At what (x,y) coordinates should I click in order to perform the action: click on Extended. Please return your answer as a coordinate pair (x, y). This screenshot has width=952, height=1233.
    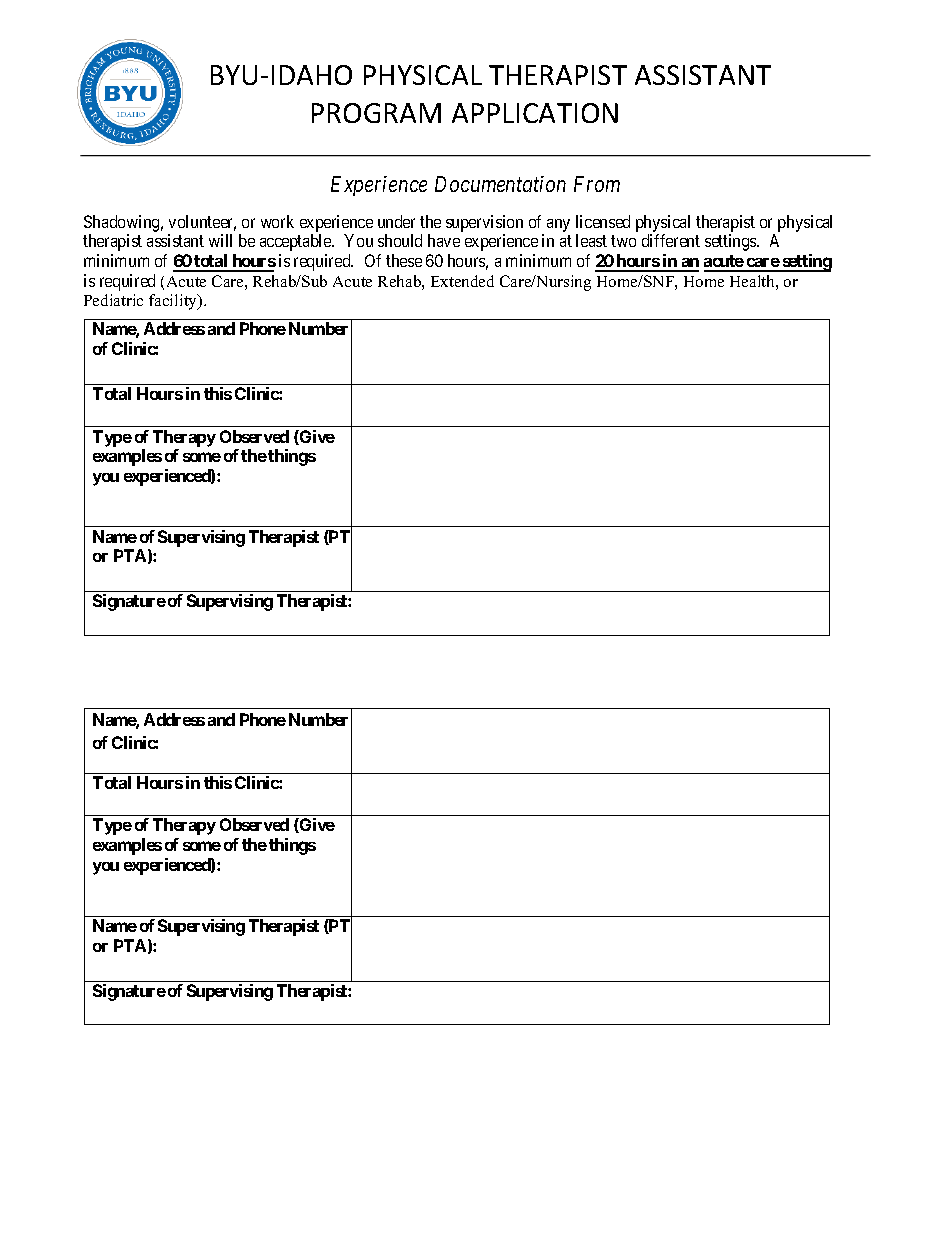
    Looking at the image, I should click on (462, 281).
